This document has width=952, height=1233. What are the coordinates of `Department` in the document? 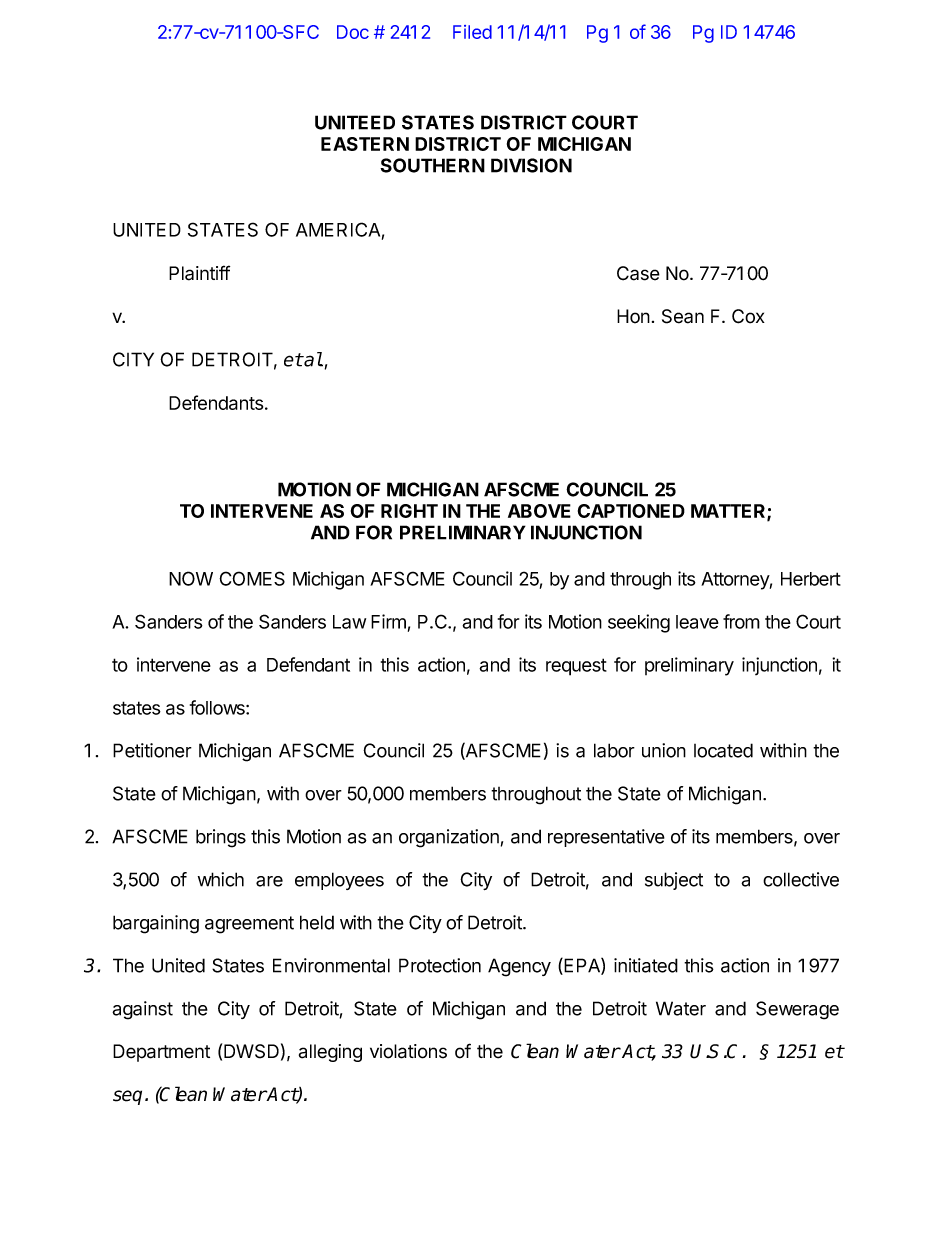 It's located at (161, 1053).
